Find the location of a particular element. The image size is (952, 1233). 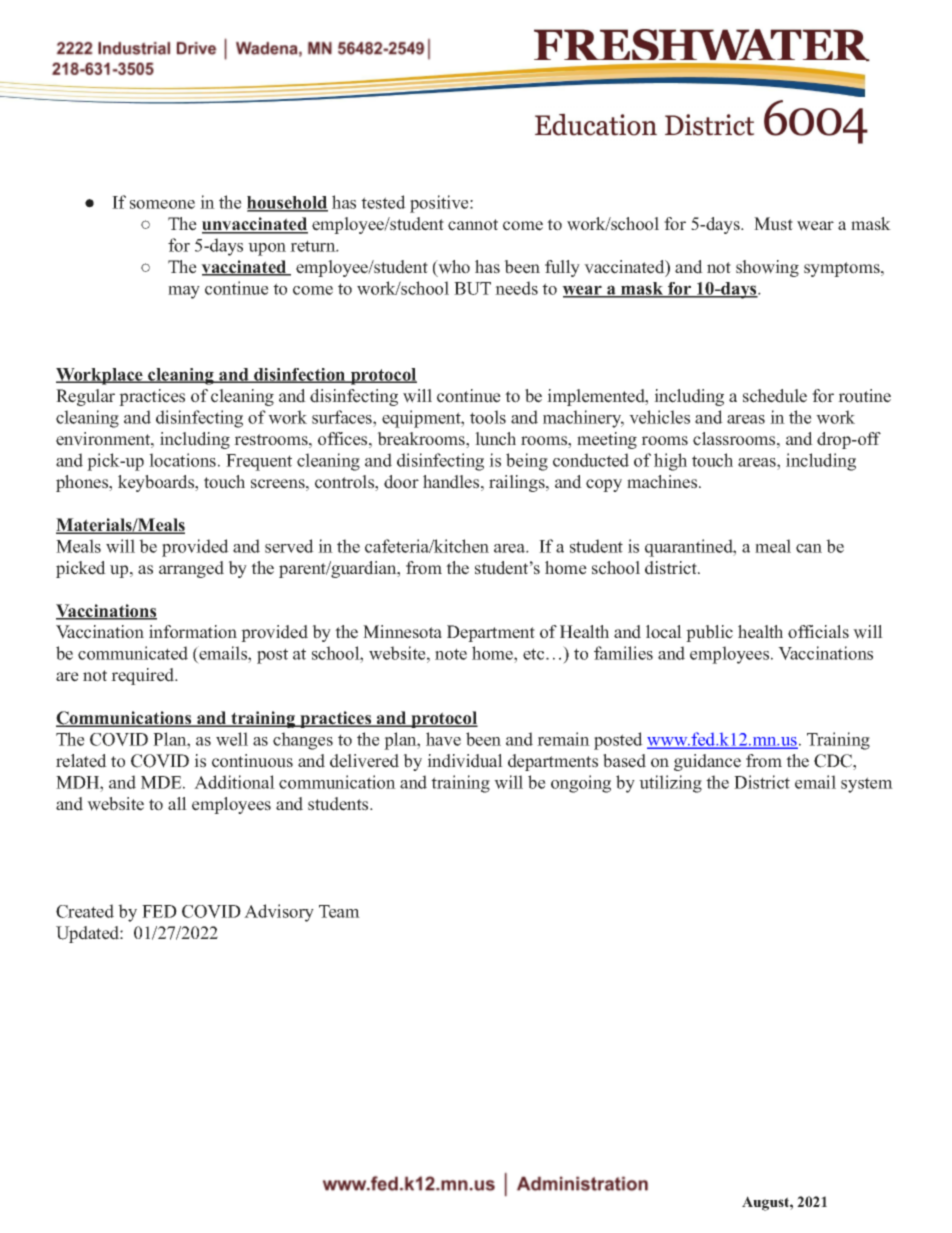

locations is located at coordinates (182, 460).
